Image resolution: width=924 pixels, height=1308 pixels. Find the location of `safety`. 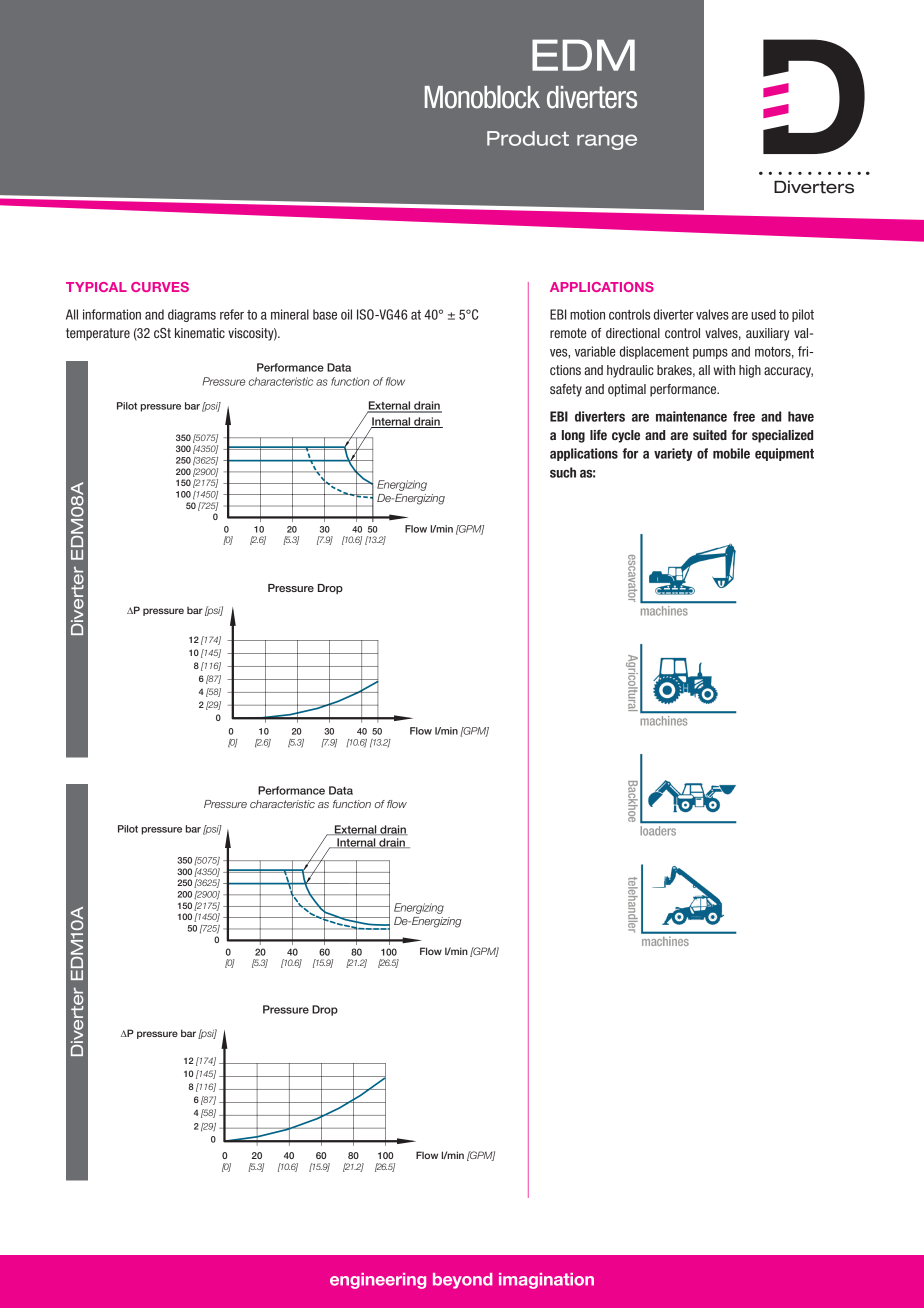

safety is located at coordinates (566, 390).
